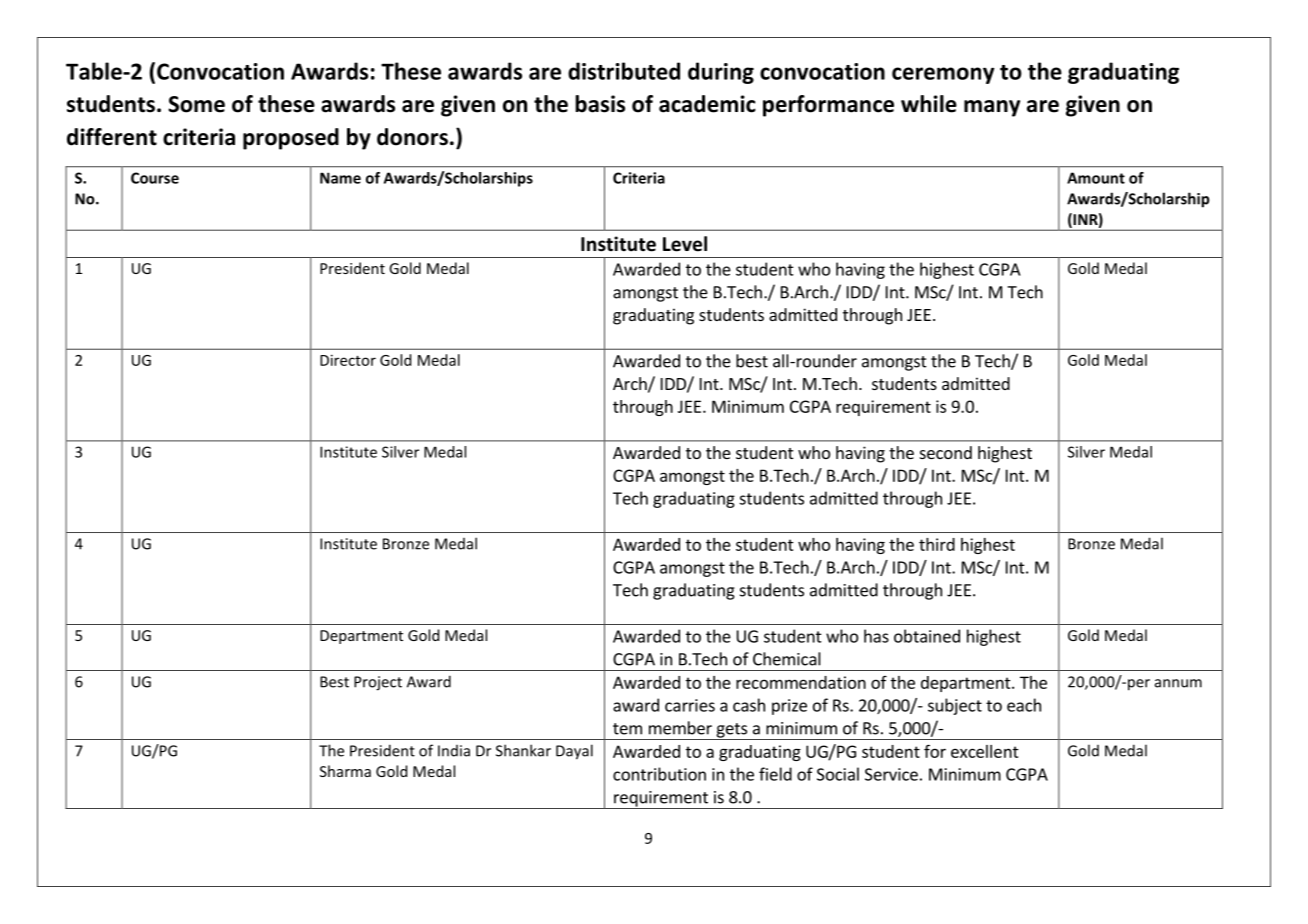 The width and height of the page is (1308, 924). I want to click on Some, so click(196, 104).
